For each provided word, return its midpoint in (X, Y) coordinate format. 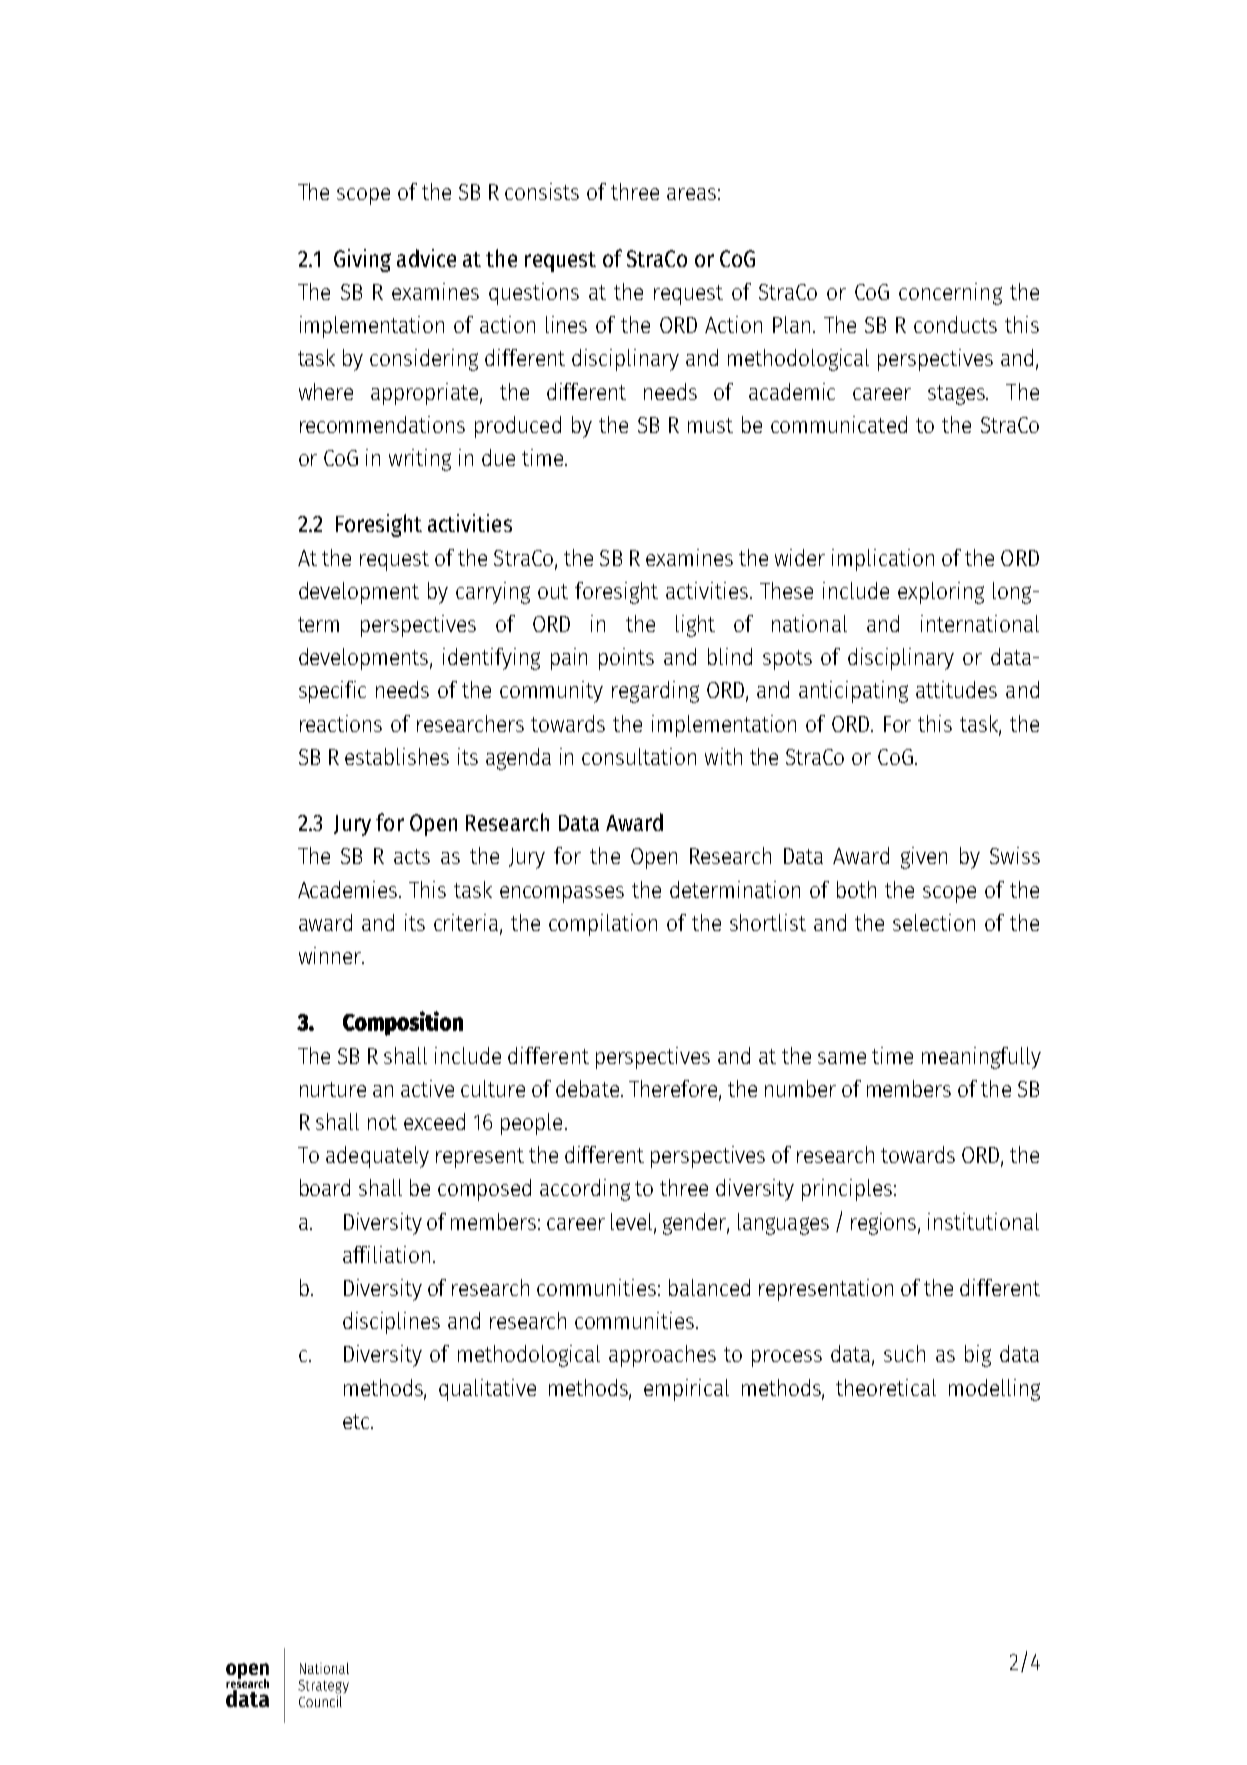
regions (885, 1224)
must (710, 425)
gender (696, 1224)
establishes (397, 756)
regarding (655, 692)
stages (958, 395)
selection (934, 922)
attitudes (956, 689)
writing (420, 460)
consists (542, 191)
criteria (467, 924)
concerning (950, 294)
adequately (377, 1157)
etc (357, 1421)
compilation (603, 925)
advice (426, 258)
